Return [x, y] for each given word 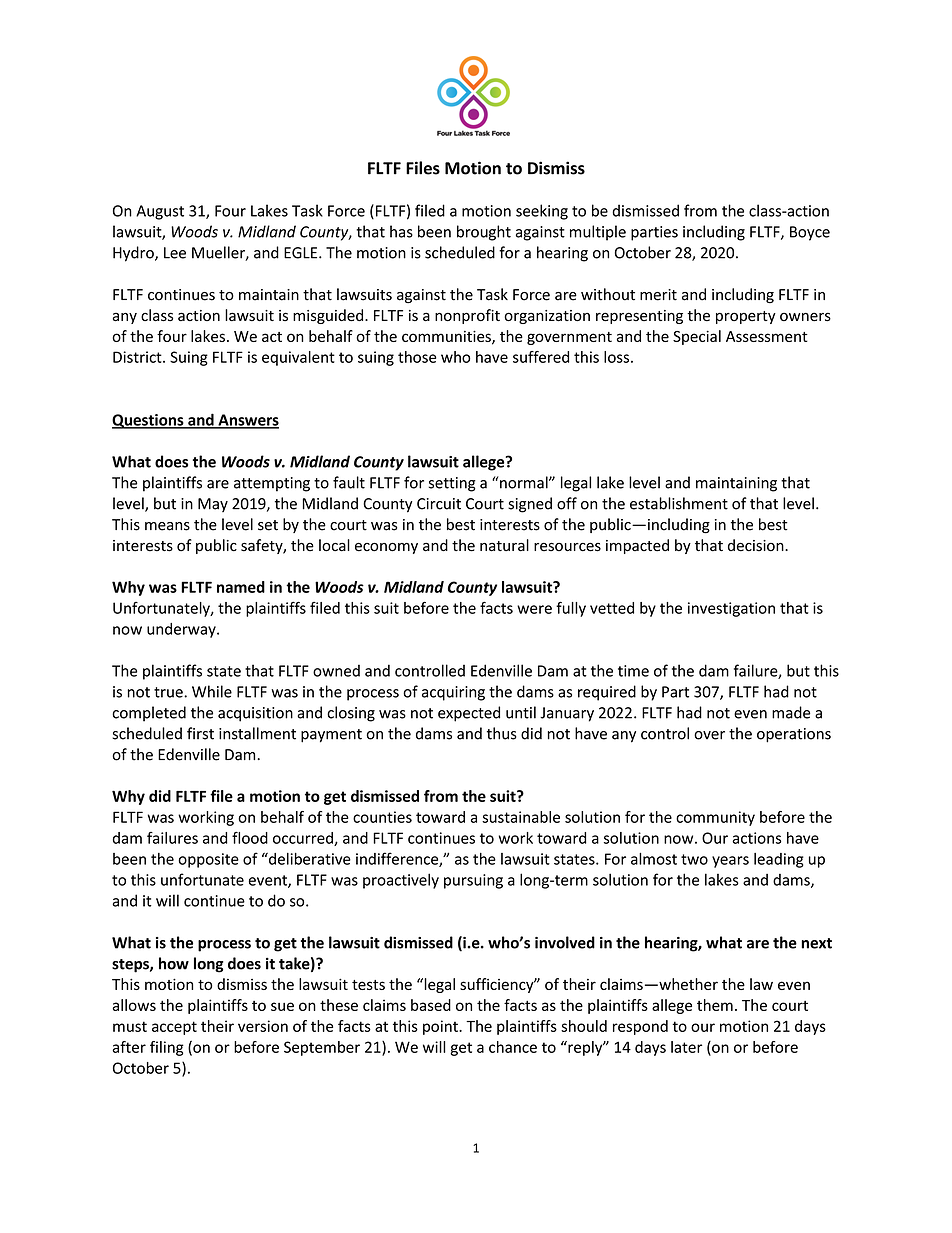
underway [182, 630]
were [534, 609]
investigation [731, 609]
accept [174, 1028]
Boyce [810, 233]
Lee [175, 253]
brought [484, 233]
